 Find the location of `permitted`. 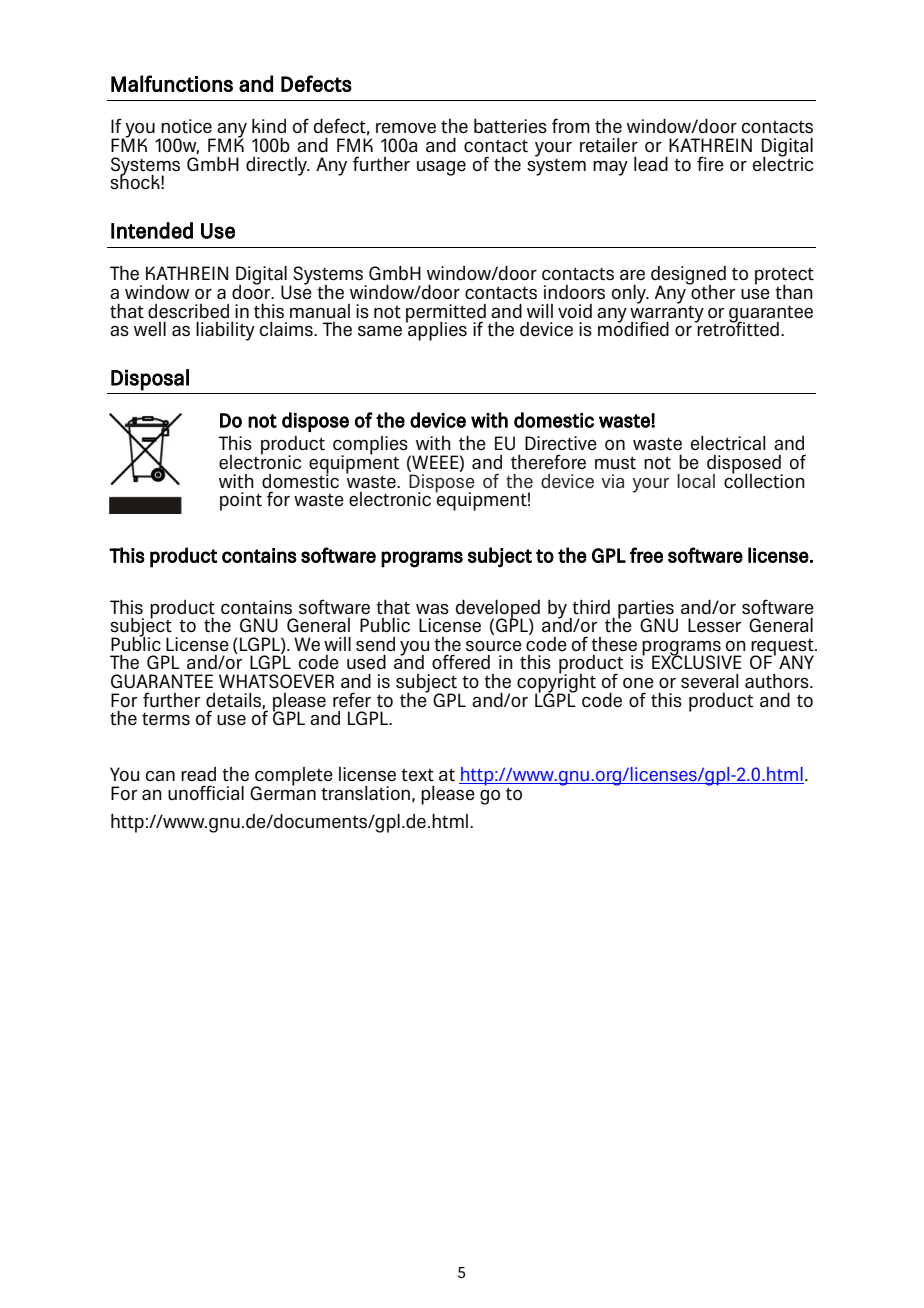

permitted is located at coordinates (446, 314).
